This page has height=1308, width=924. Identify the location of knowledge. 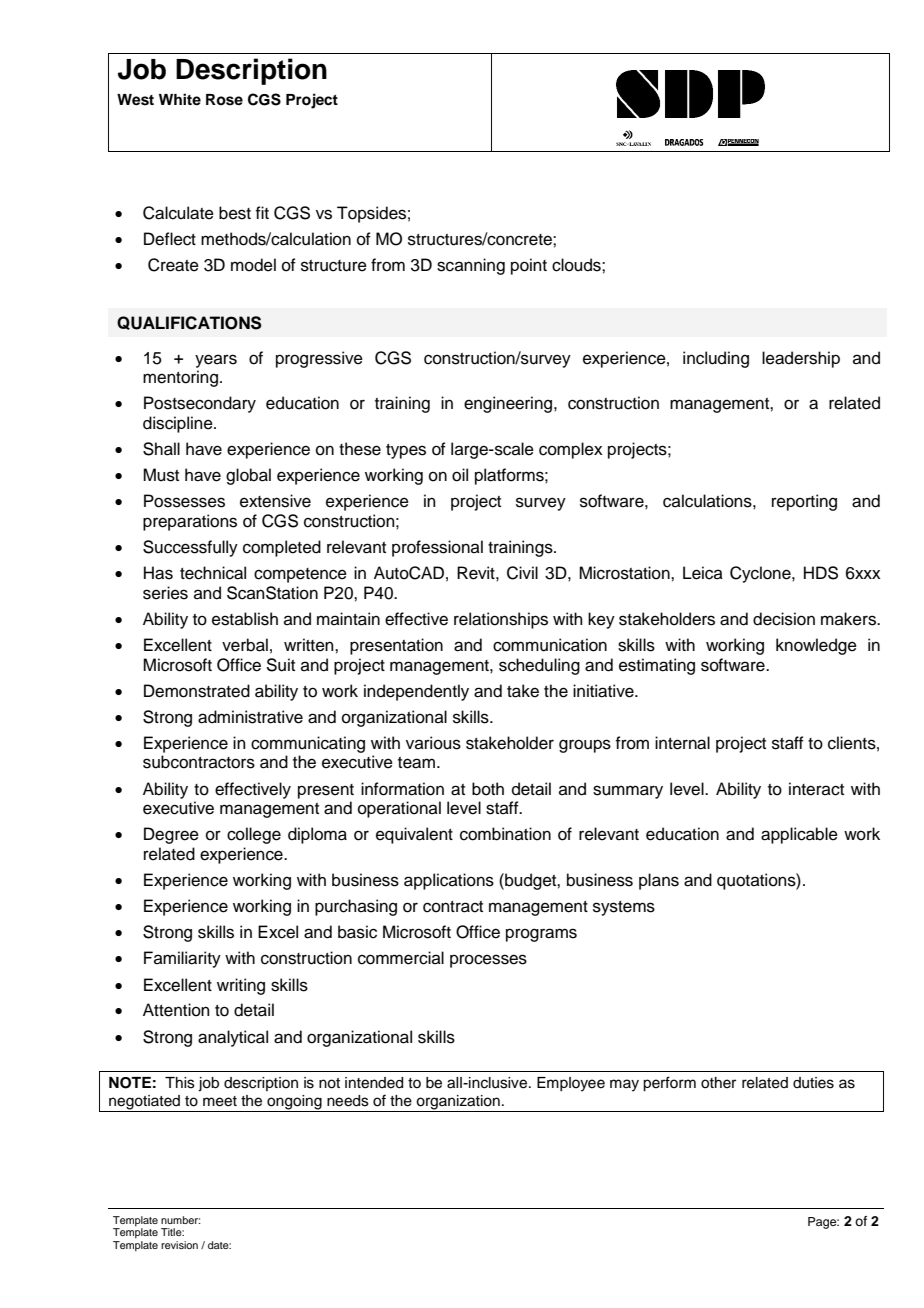
(816, 646).
